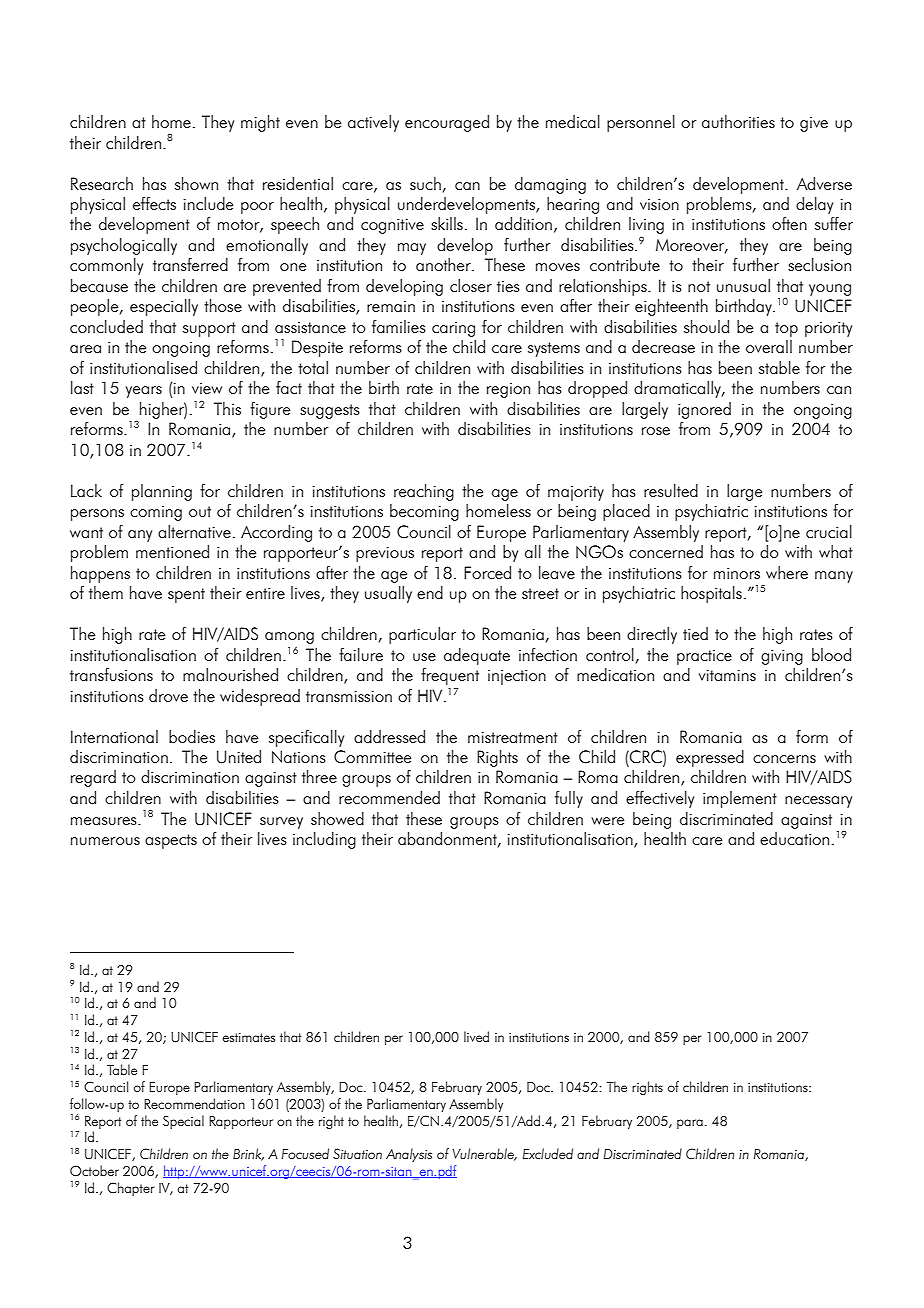 Image resolution: width=924 pixels, height=1308 pixels. What do you see at coordinates (447, 123) in the screenshot?
I see `encouraged` at bounding box center [447, 123].
